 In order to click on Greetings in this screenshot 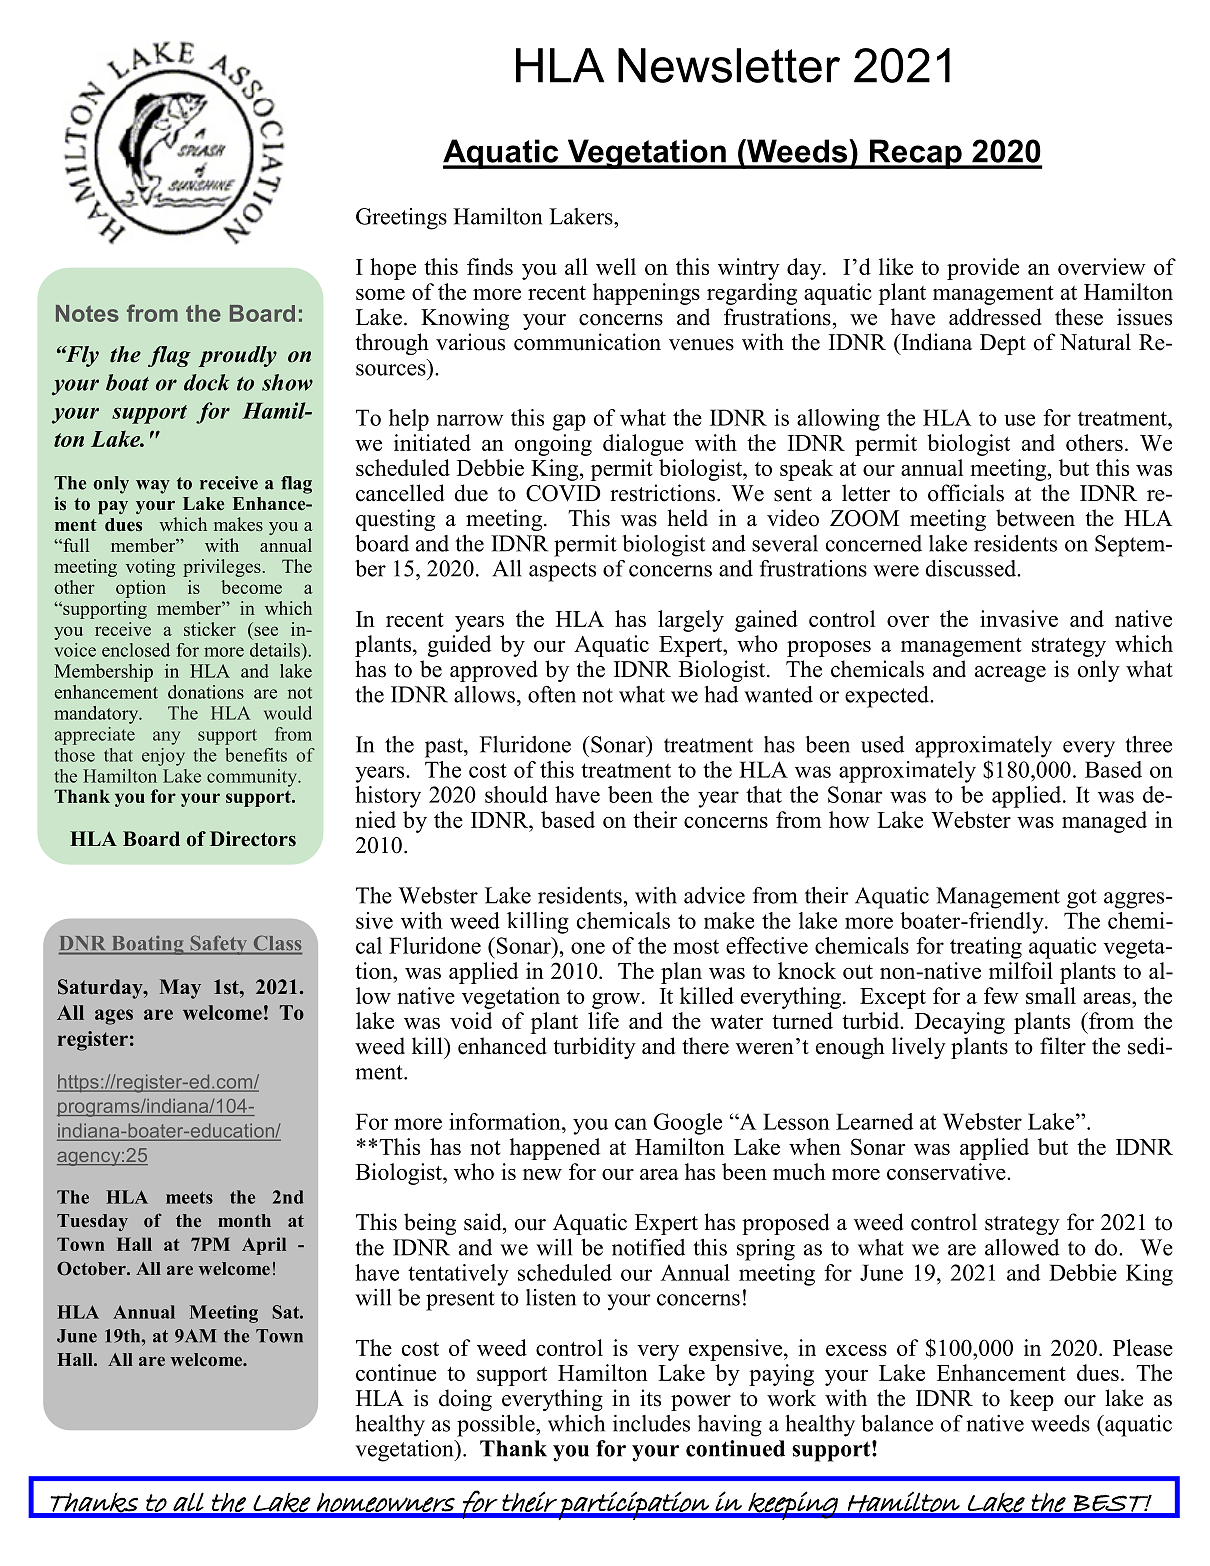, I will do `click(401, 219)`.
